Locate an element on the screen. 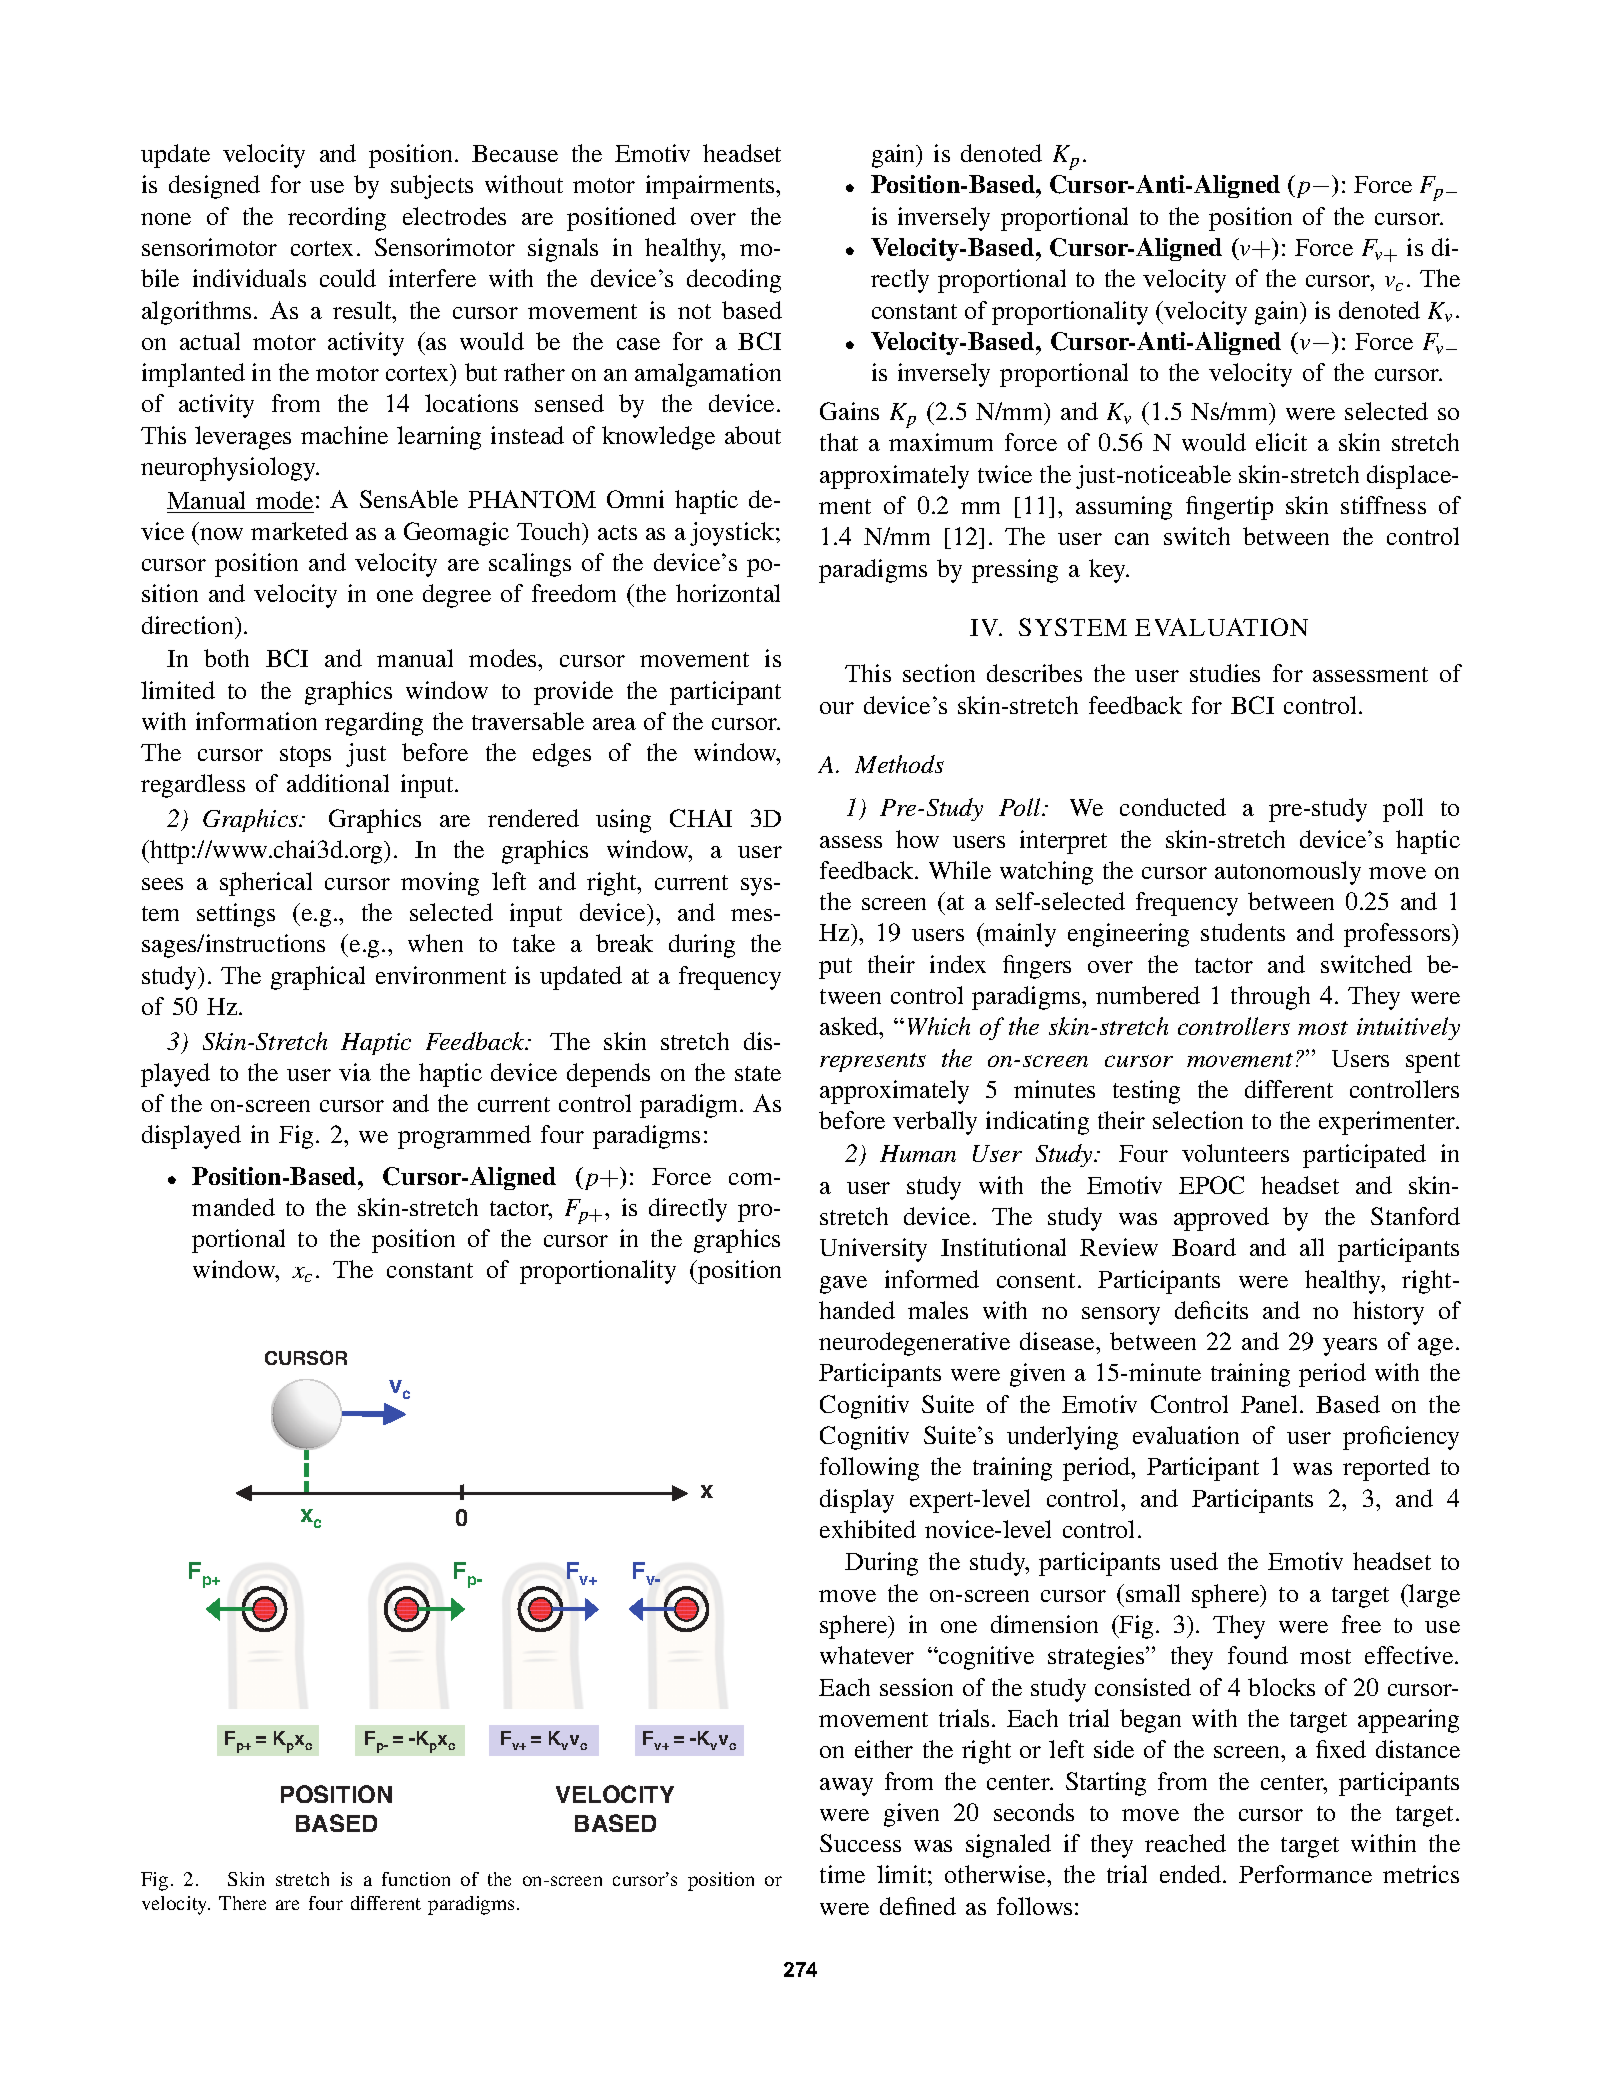 The height and width of the screenshot is (2073, 1602). horizontal is located at coordinates (728, 593).
